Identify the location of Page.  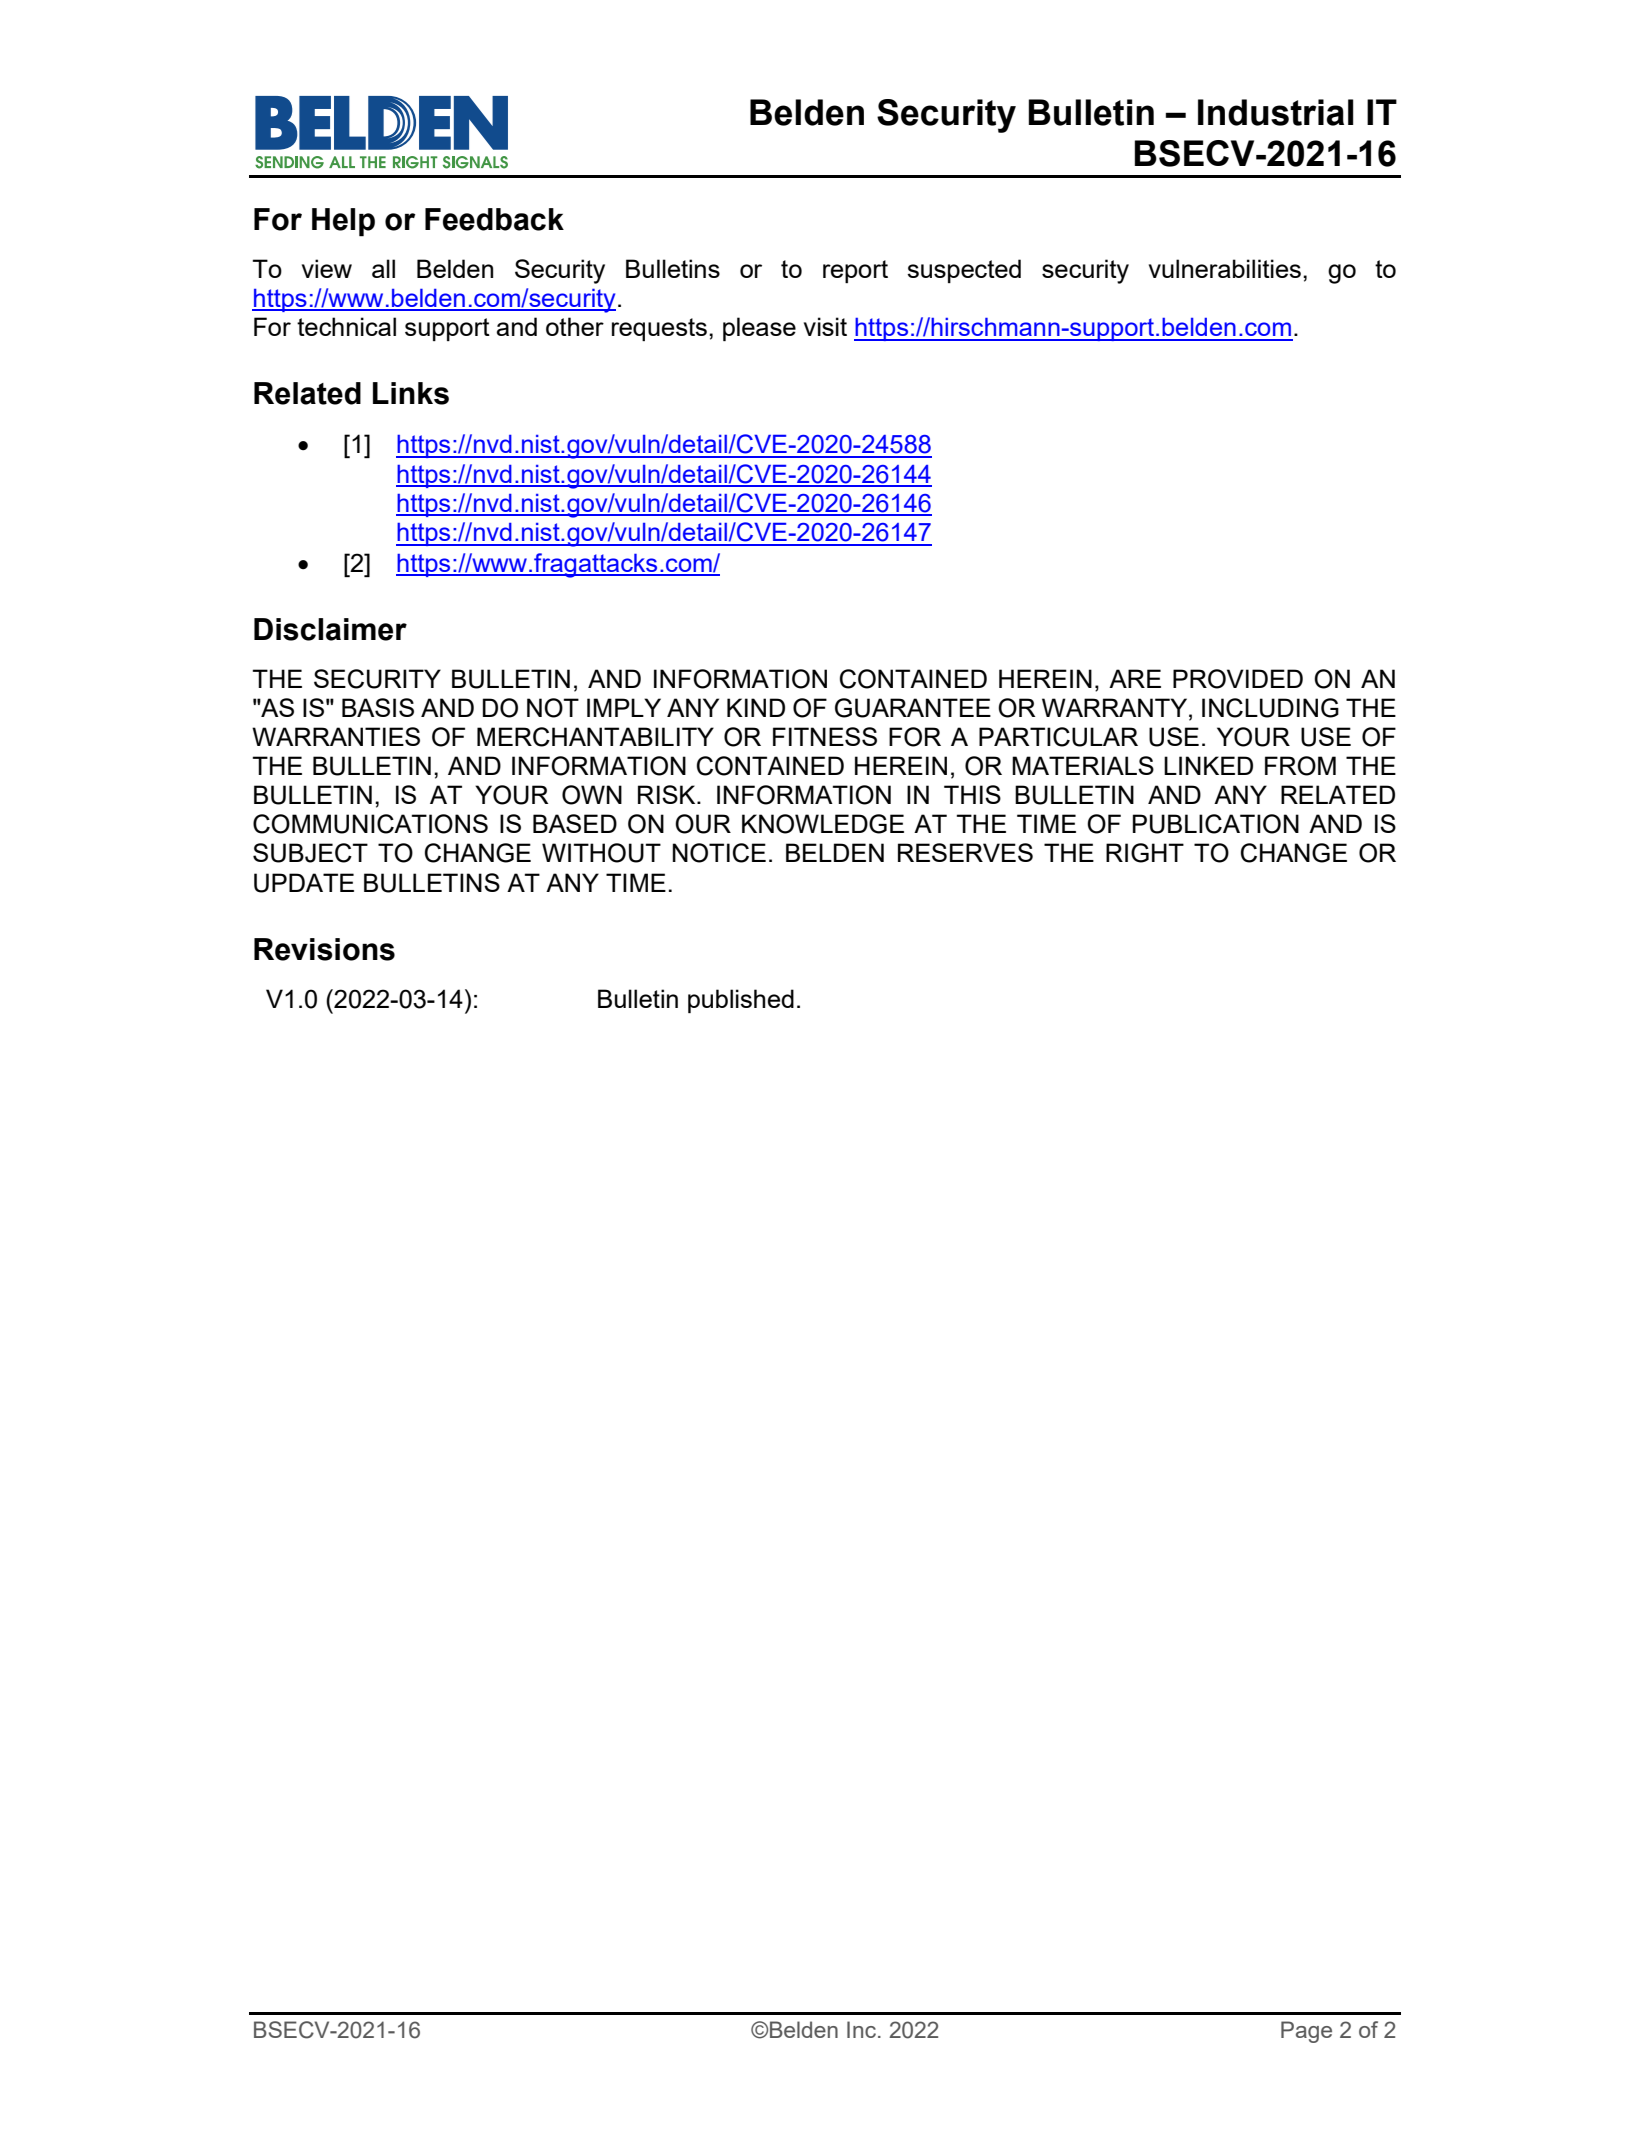
(1306, 2032).
